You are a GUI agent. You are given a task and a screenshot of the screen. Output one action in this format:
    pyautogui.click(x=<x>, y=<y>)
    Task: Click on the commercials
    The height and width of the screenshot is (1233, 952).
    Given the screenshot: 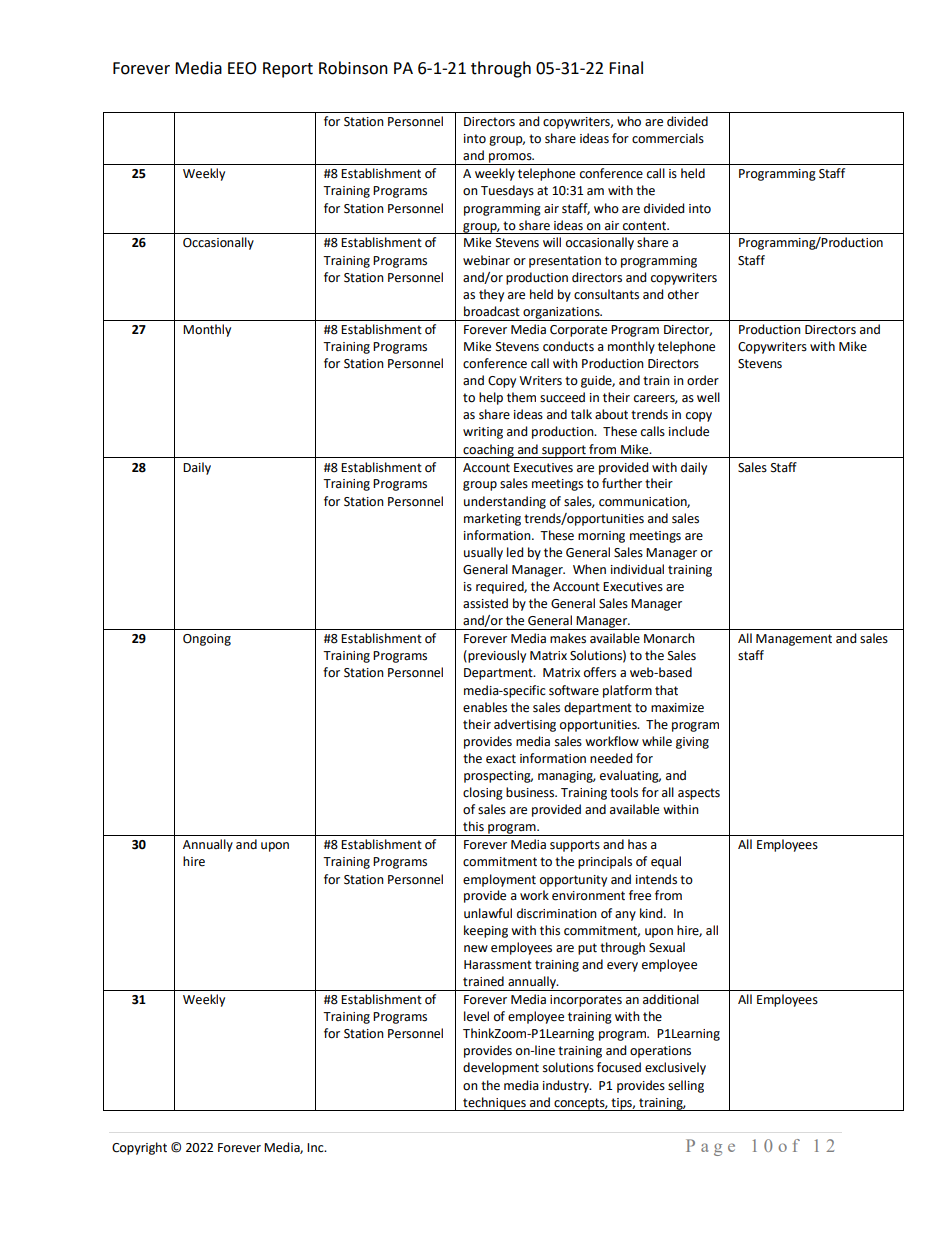 What is the action you would take?
    pyautogui.click(x=668, y=138)
